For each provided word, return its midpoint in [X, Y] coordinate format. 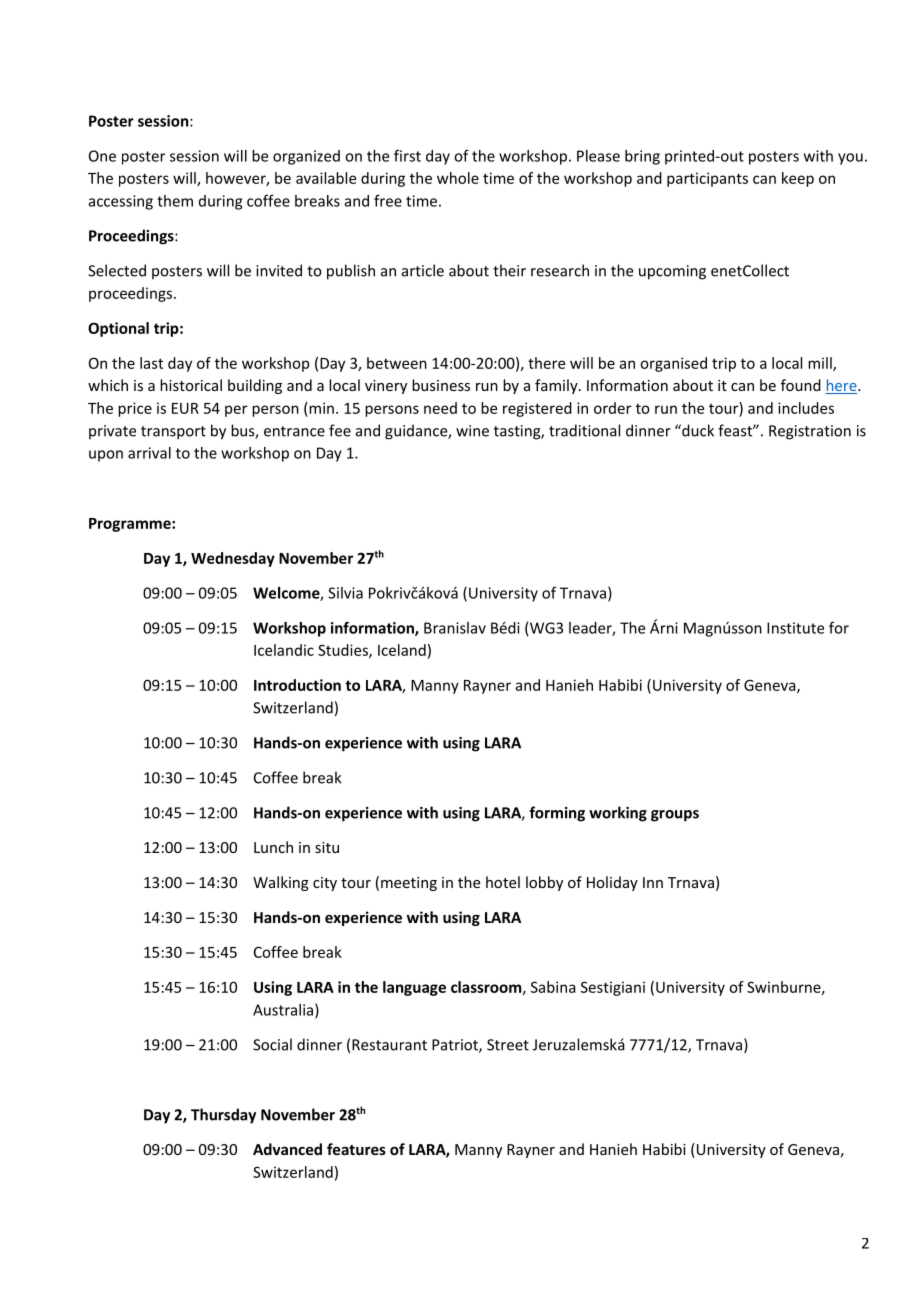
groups [675, 816]
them [175, 201]
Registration [810, 432]
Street [508, 1045]
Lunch [273, 847]
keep [798, 179]
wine [472, 431]
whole [458, 178]
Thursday [223, 1116]
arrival [149, 453]
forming [557, 814]
